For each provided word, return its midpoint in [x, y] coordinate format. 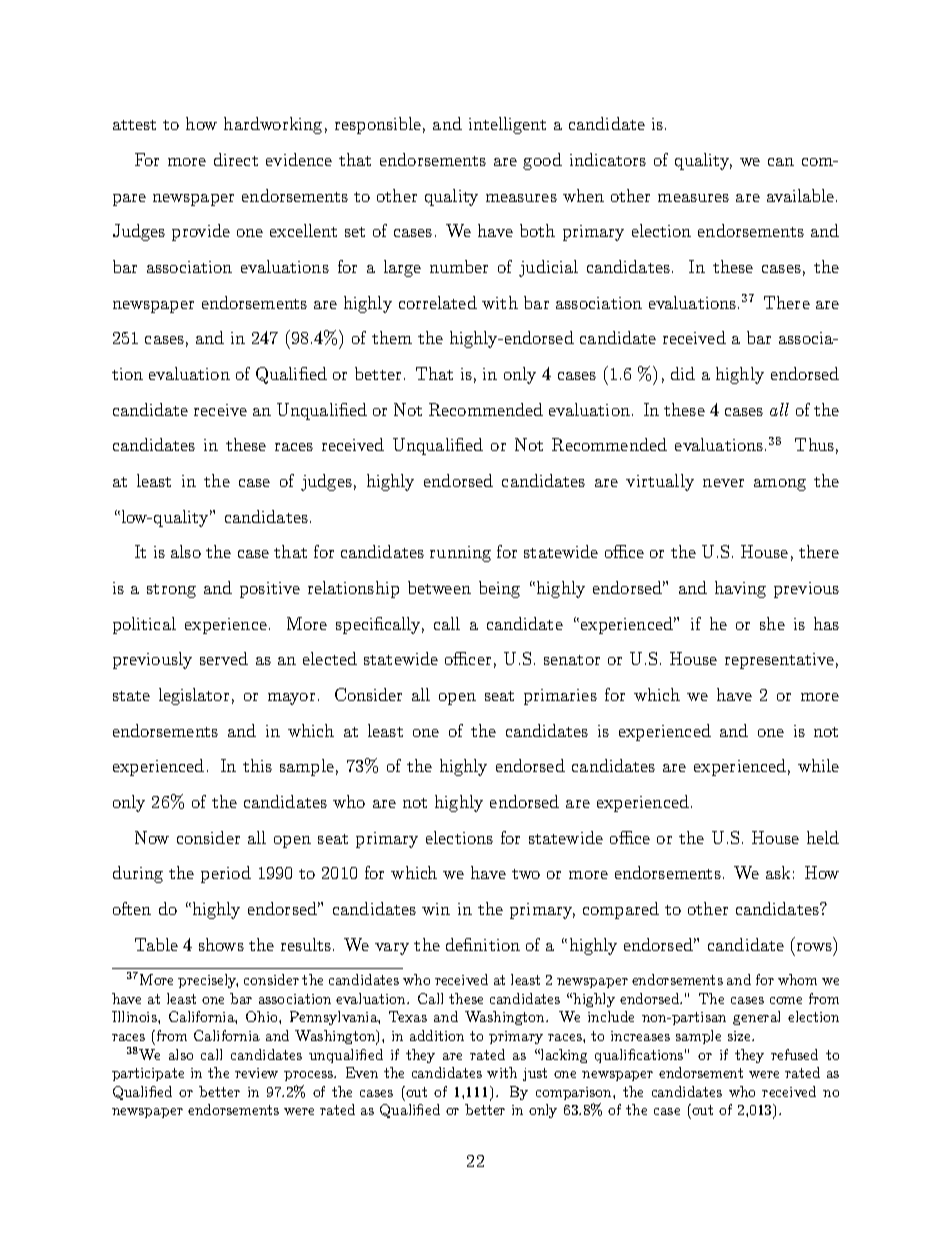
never [723, 483]
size [740, 1036]
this [257, 765]
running [460, 554]
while [818, 765]
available [800, 195]
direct [236, 159]
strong [171, 591]
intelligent [507, 125]
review [256, 1073]
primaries [560, 697]
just [535, 1074]
